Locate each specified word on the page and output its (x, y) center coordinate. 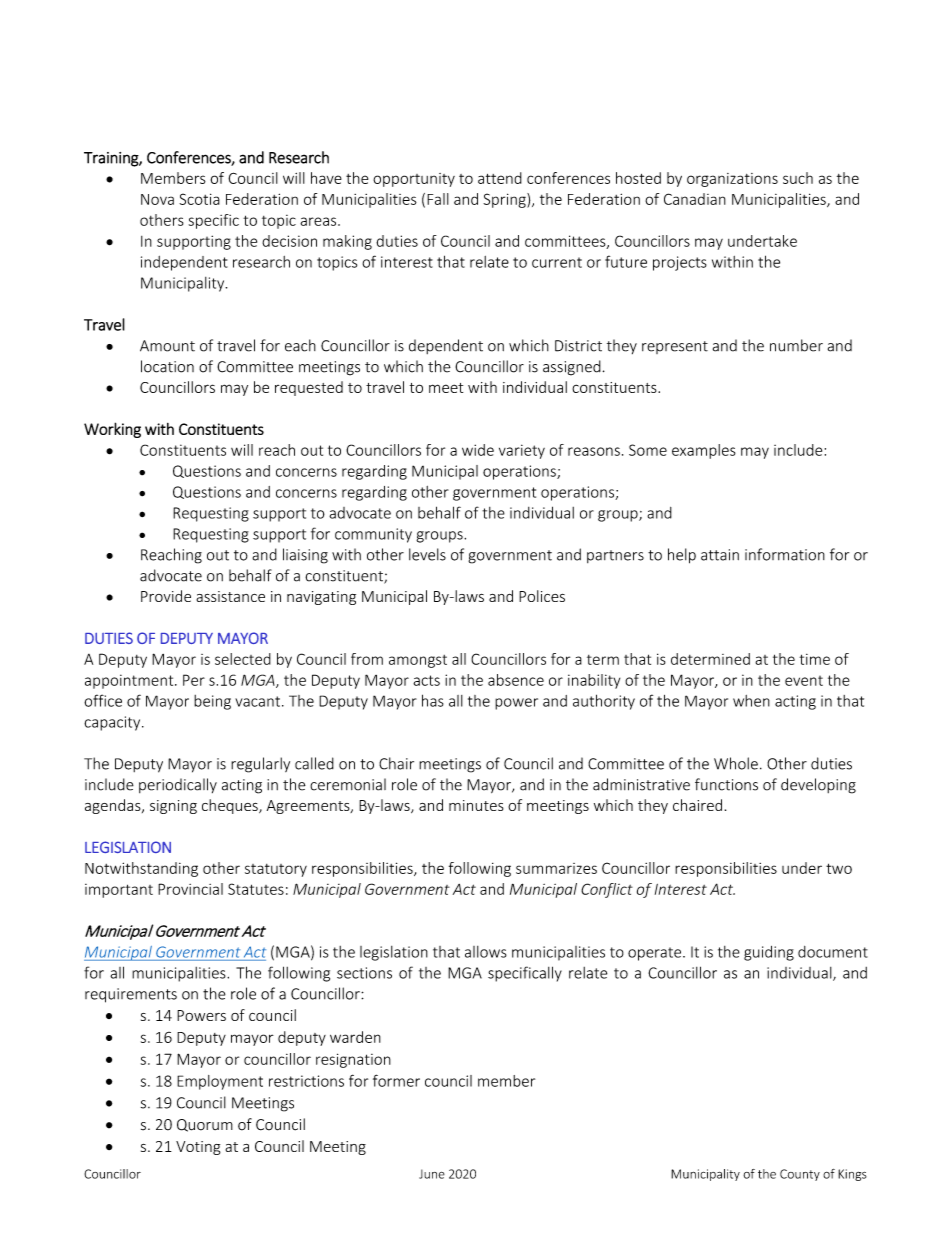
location (167, 366)
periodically (178, 785)
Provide (166, 596)
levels (427, 554)
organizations (732, 180)
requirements (131, 995)
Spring (505, 200)
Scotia (199, 199)
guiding (769, 953)
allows (486, 952)
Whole (736, 763)
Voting (198, 1148)
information (785, 554)
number (796, 345)
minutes (476, 805)
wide (478, 450)
